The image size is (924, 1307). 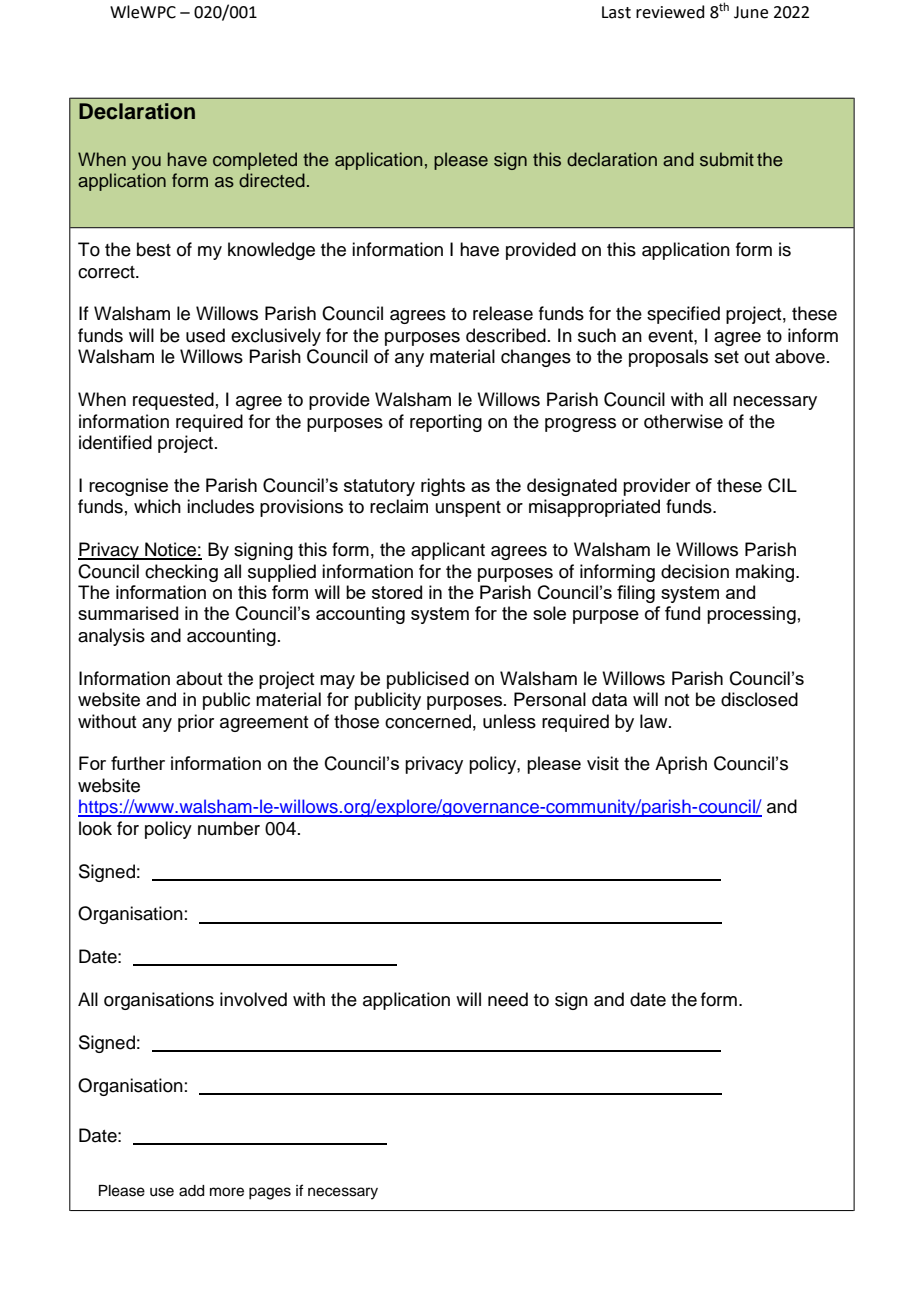 What do you see at coordinates (603, 763) in the screenshot?
I see `visit` at bounding box center [603, 763].
